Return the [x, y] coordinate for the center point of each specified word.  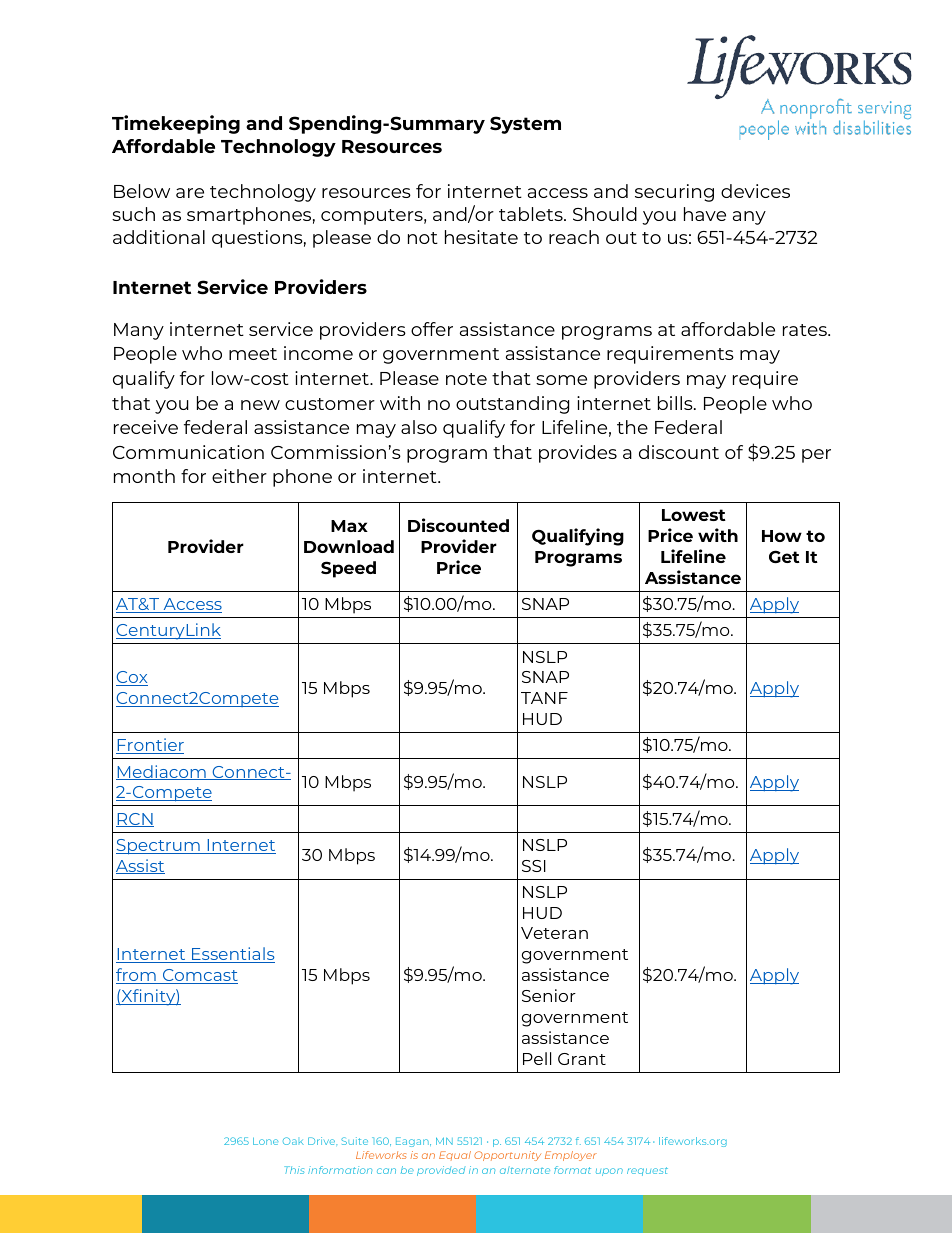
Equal [455, 1155]
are [190, 193]
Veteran [554, 933]
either [239, 476]
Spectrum [159, 847]
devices [755, 191]
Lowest [694, 515]
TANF [544, 698]
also [419, 427]
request [647, 1171]
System [525, 125]
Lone [265, 1141]
